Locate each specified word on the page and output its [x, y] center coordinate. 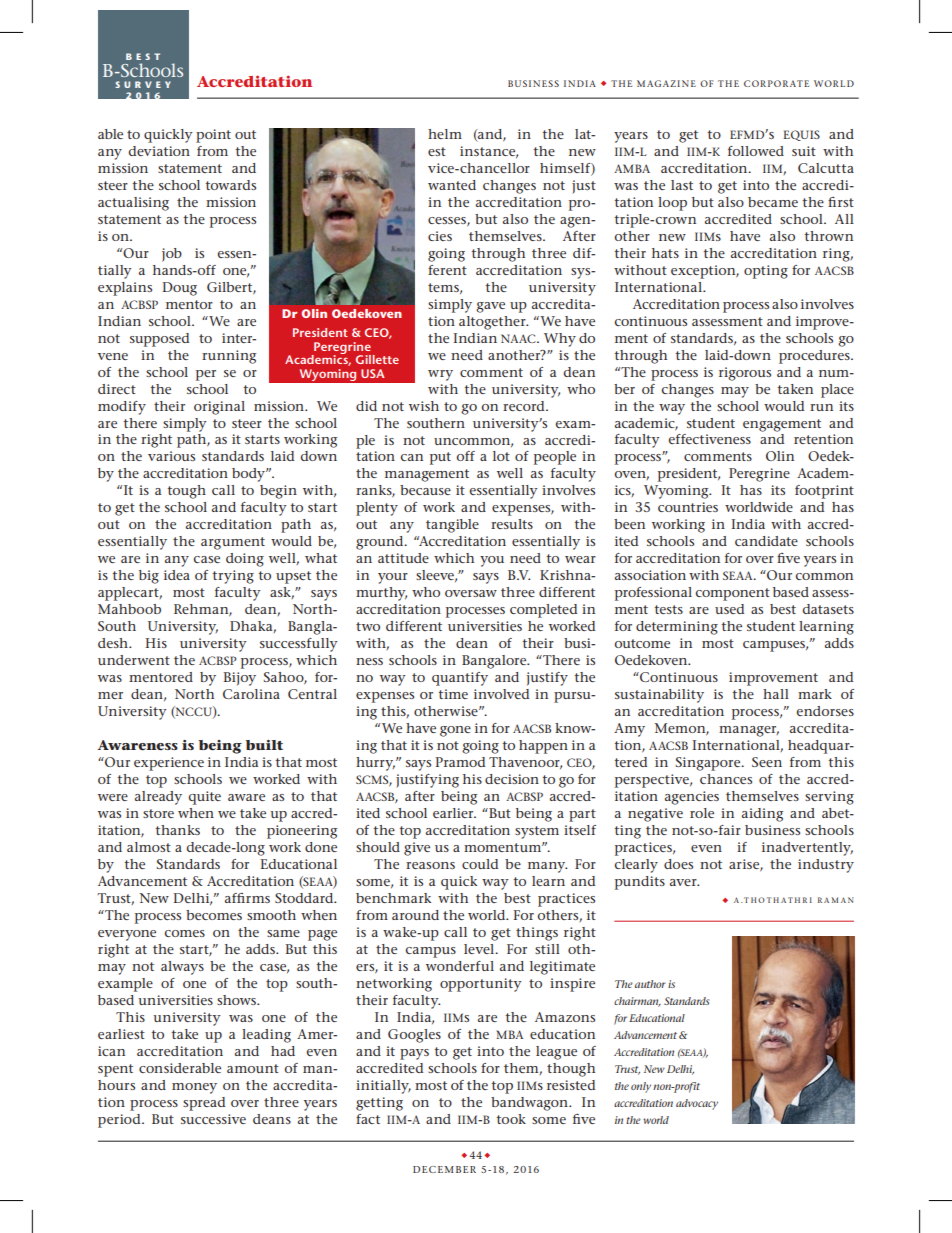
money [194, 1088]
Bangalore [495, 662]
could [480, 864]
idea [177, 575]
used [729, 609]
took [511, 1119]
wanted [452, 185]
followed [756, 151]
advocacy [697, 1104]
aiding [762, 815]
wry [440, 375]
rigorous [745, 374]
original [219, 408]
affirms [247, 898]
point [213, 136]
